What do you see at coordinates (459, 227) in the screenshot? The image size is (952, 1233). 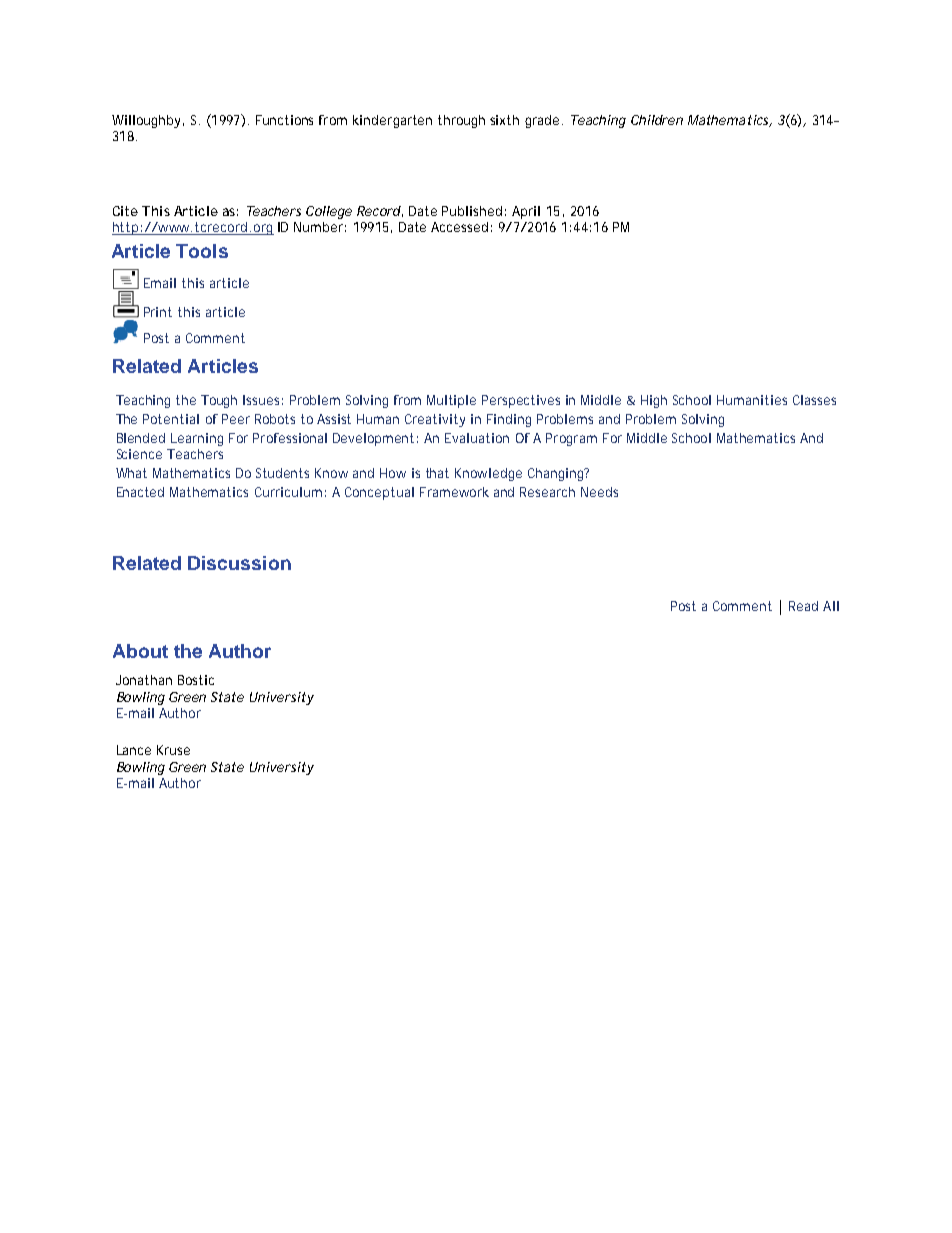 I see `Accessed` at bounding box center [459, 227].
